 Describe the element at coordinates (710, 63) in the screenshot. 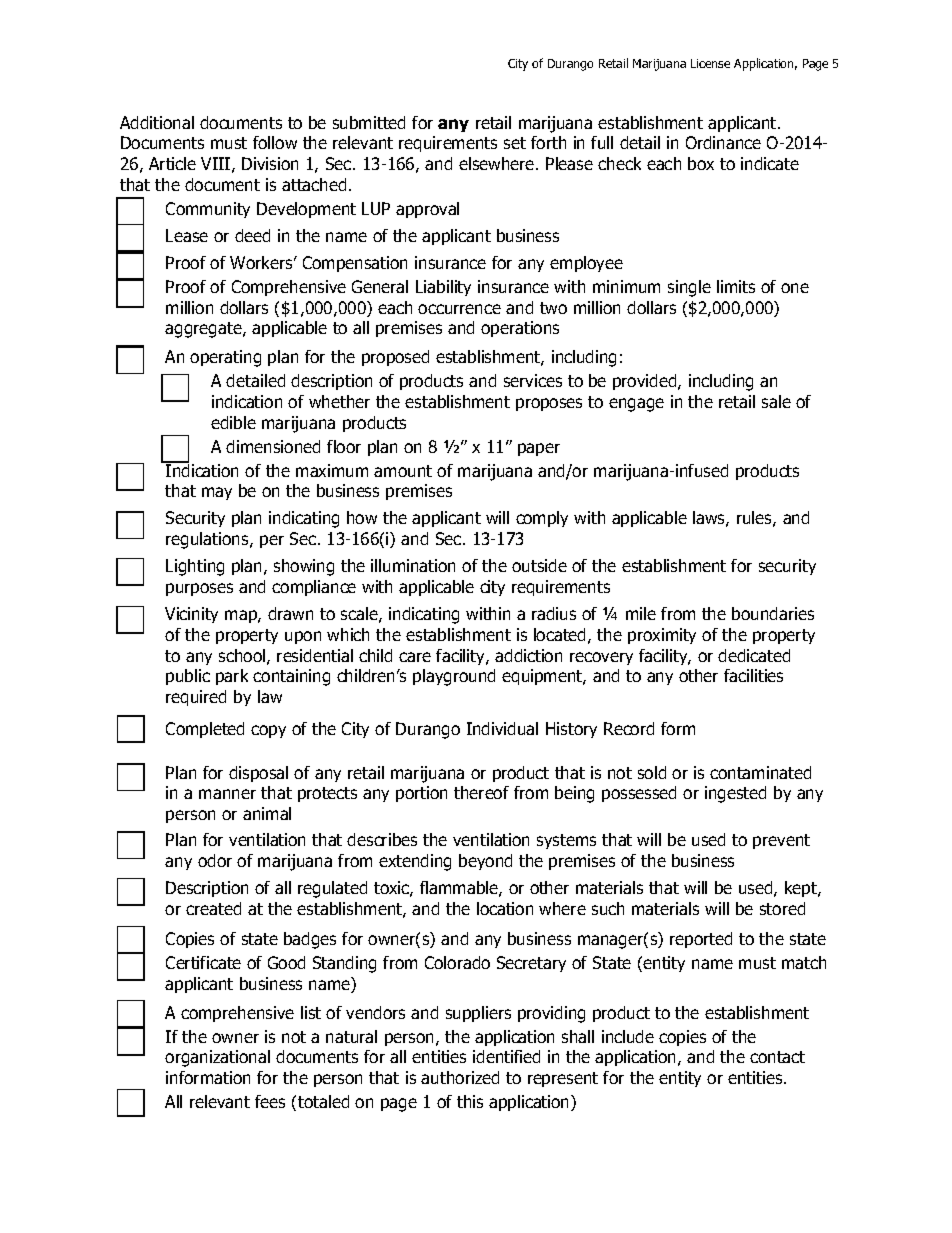

I see `License` at that location.
